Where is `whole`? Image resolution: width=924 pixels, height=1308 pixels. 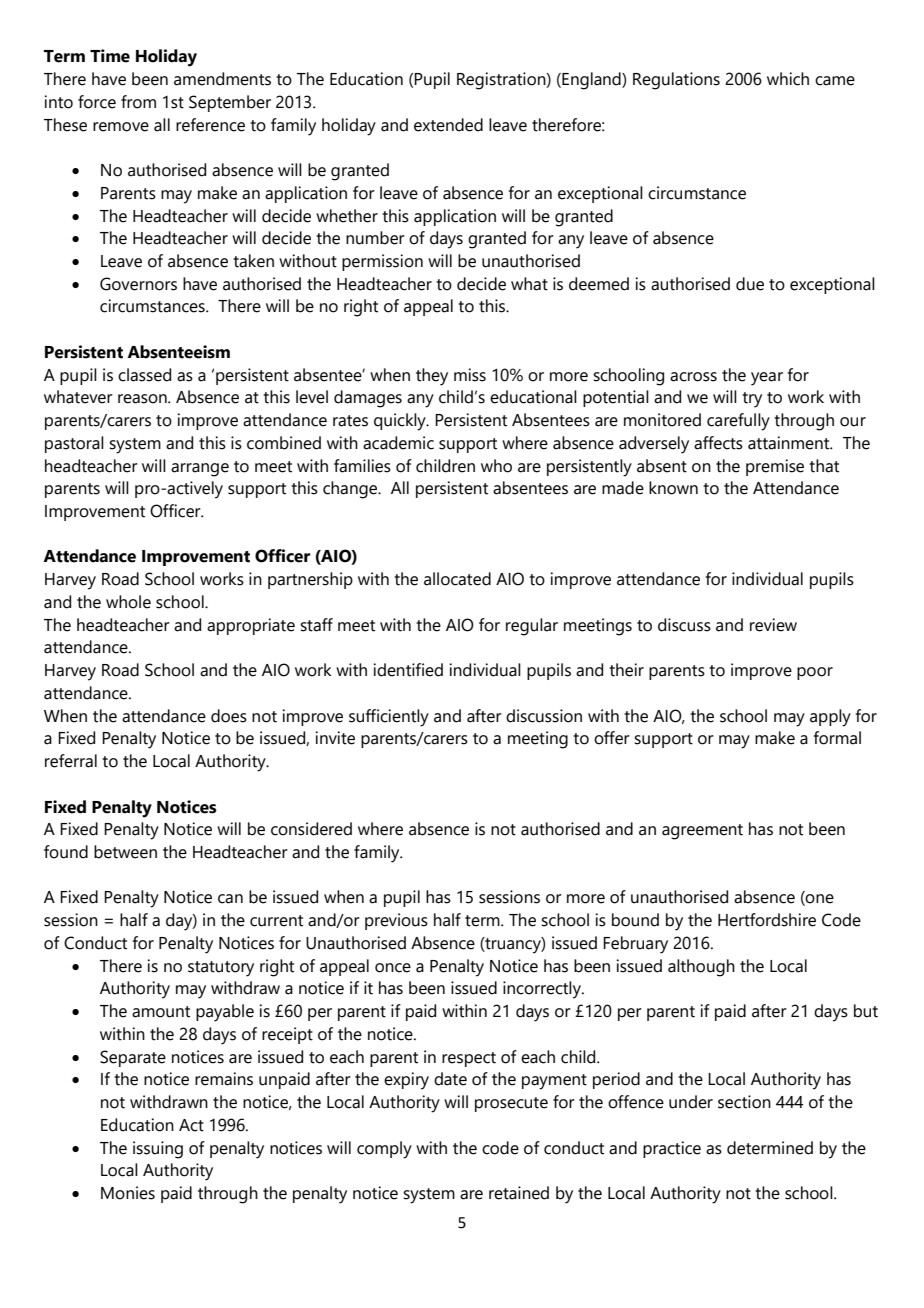 whole is located at coordinates (128, 602).
